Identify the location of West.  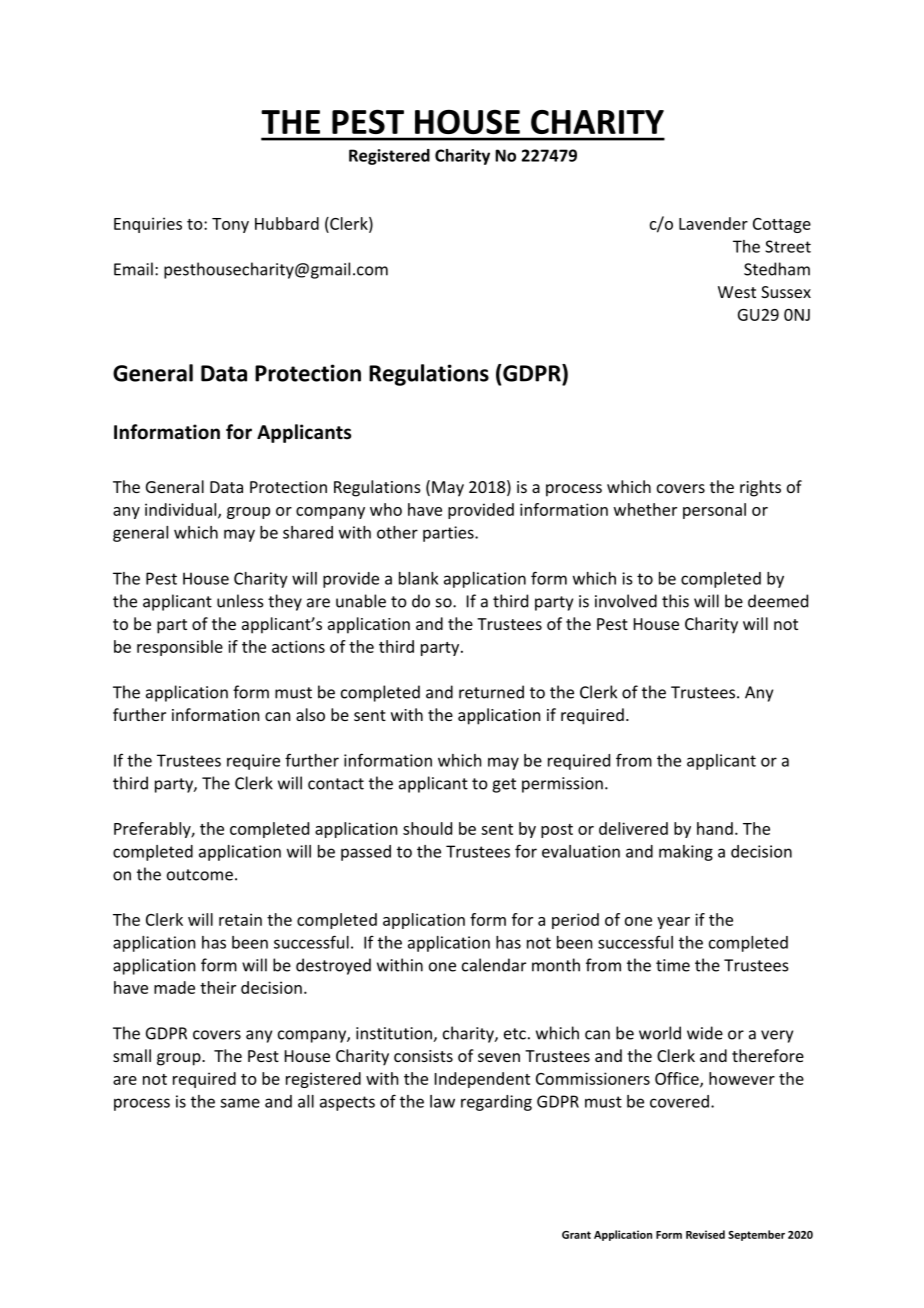
(737, 292).
